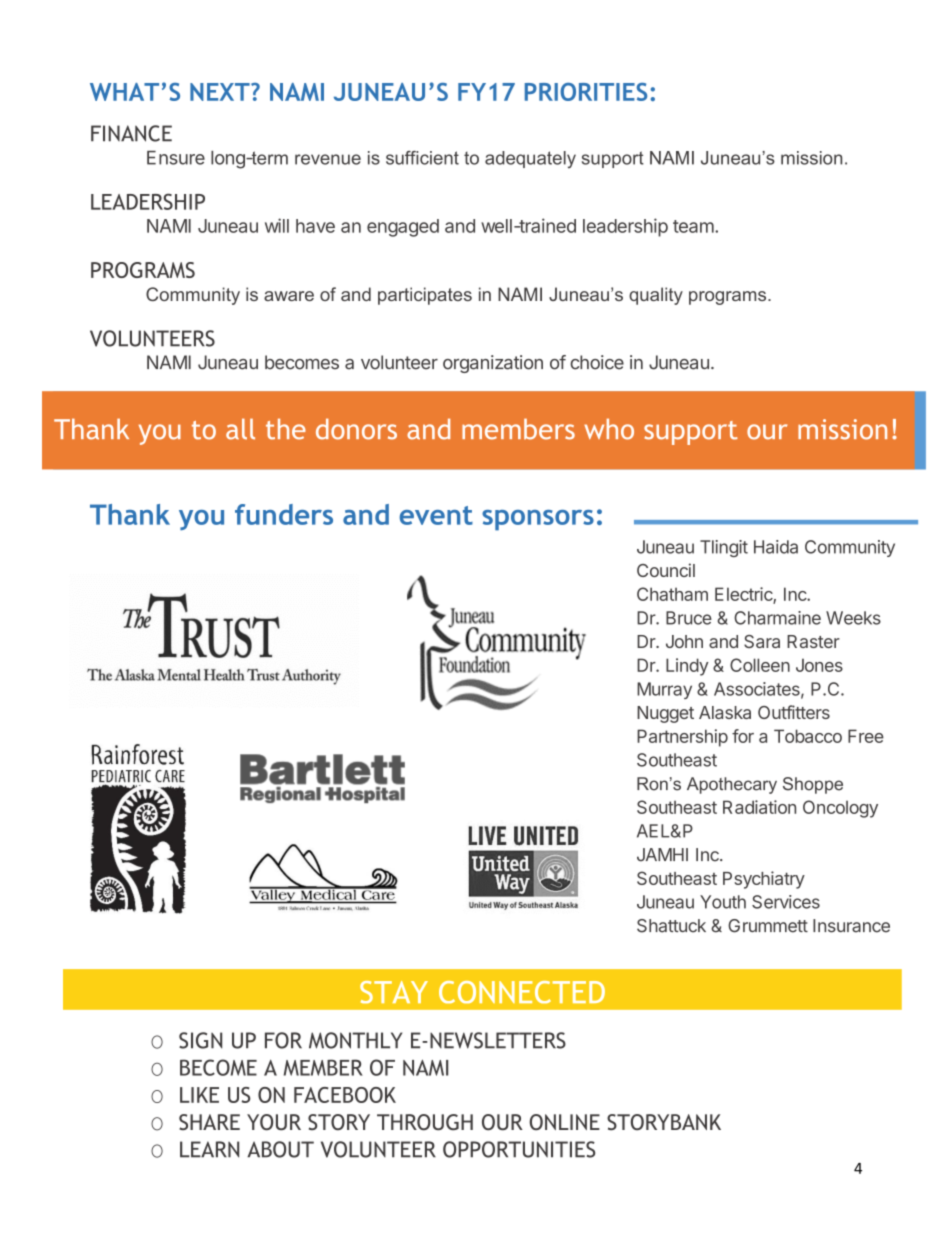 Image resolution: width=952 pixels, height=1233 pixels. What do you see at coordinates (776, 547) in the screenshot?
I see `Haida` at bounding box center [776, 547].
